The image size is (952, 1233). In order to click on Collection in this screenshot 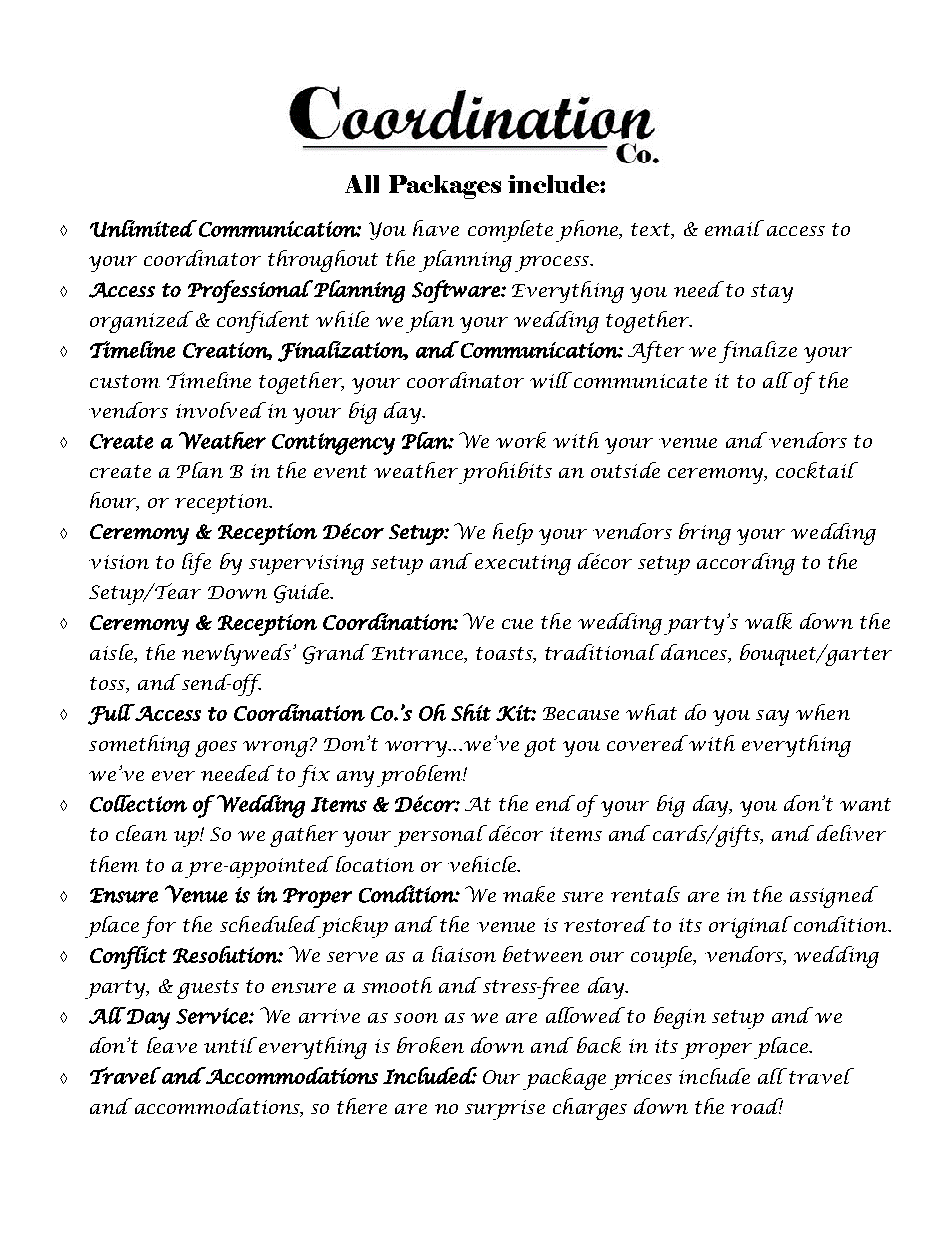, I will do `click(138, 803)`.
